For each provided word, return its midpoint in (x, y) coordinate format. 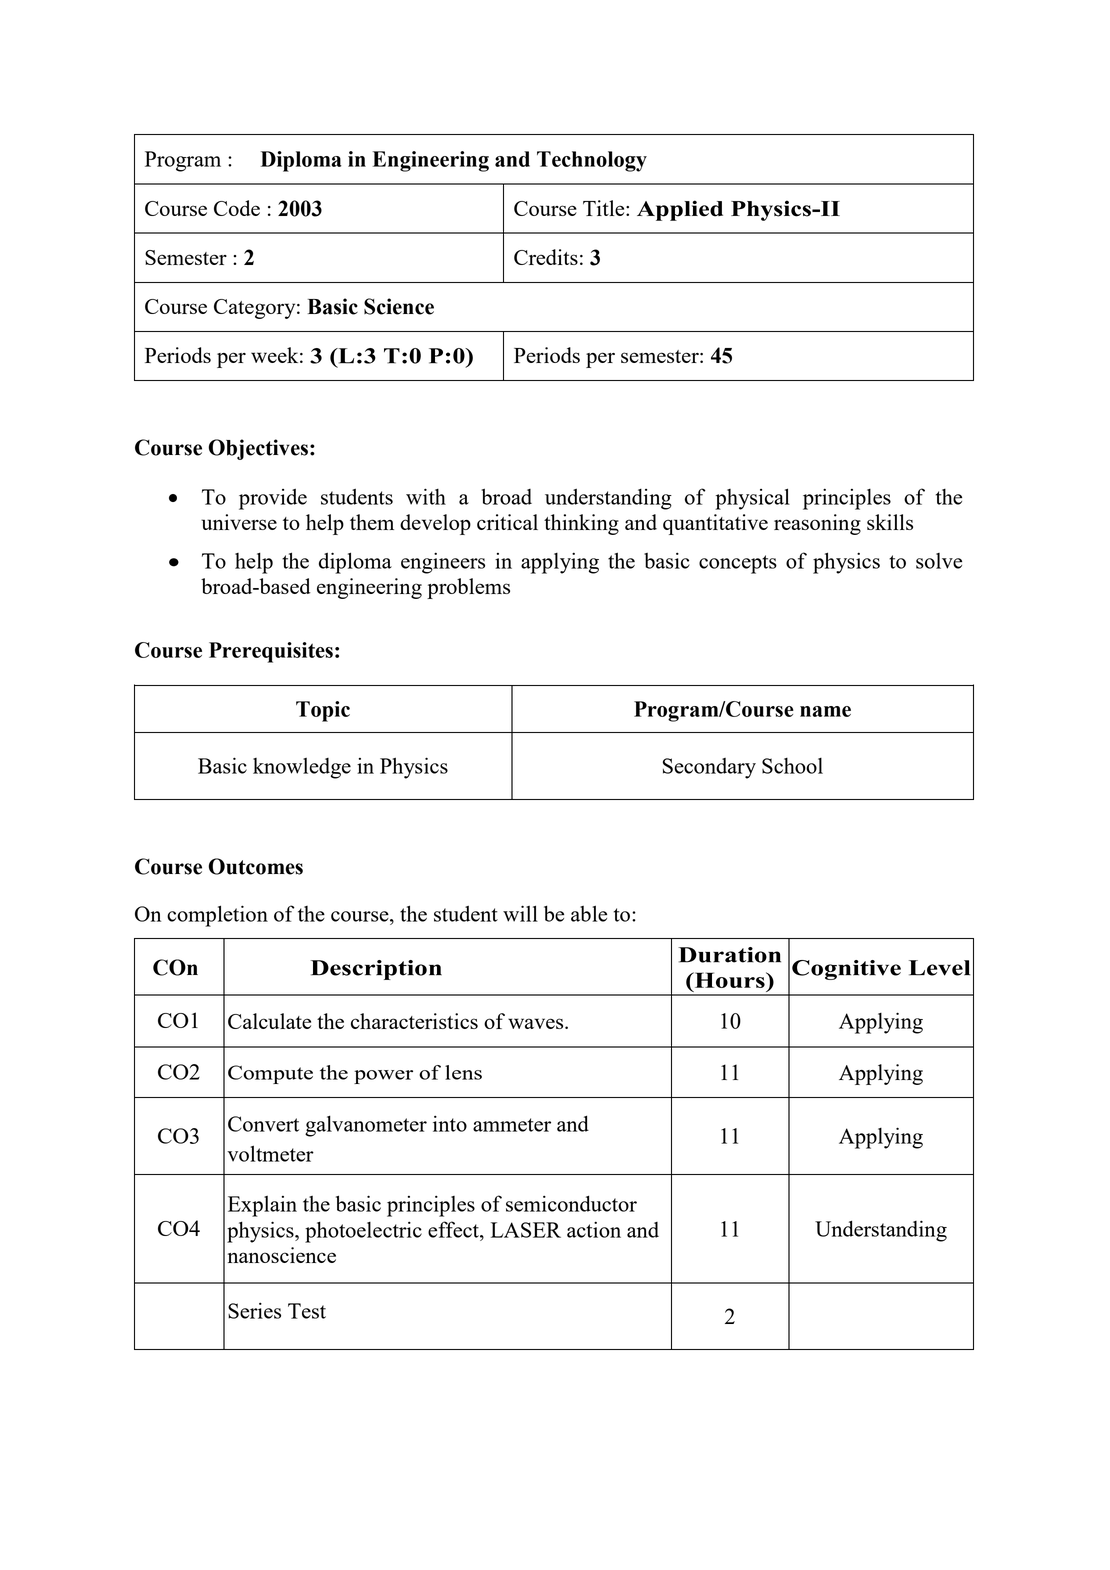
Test (307, 1311)
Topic (323, 711)
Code (237, 208)
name (825, 711)
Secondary (709, 768)
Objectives (258, 449)
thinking (581, 524)
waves (537, 1023)
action (594, 1229)
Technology (592, 161)
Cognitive (846, 970)
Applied (680, 210)
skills (890, 522)
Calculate (269, 1021)
